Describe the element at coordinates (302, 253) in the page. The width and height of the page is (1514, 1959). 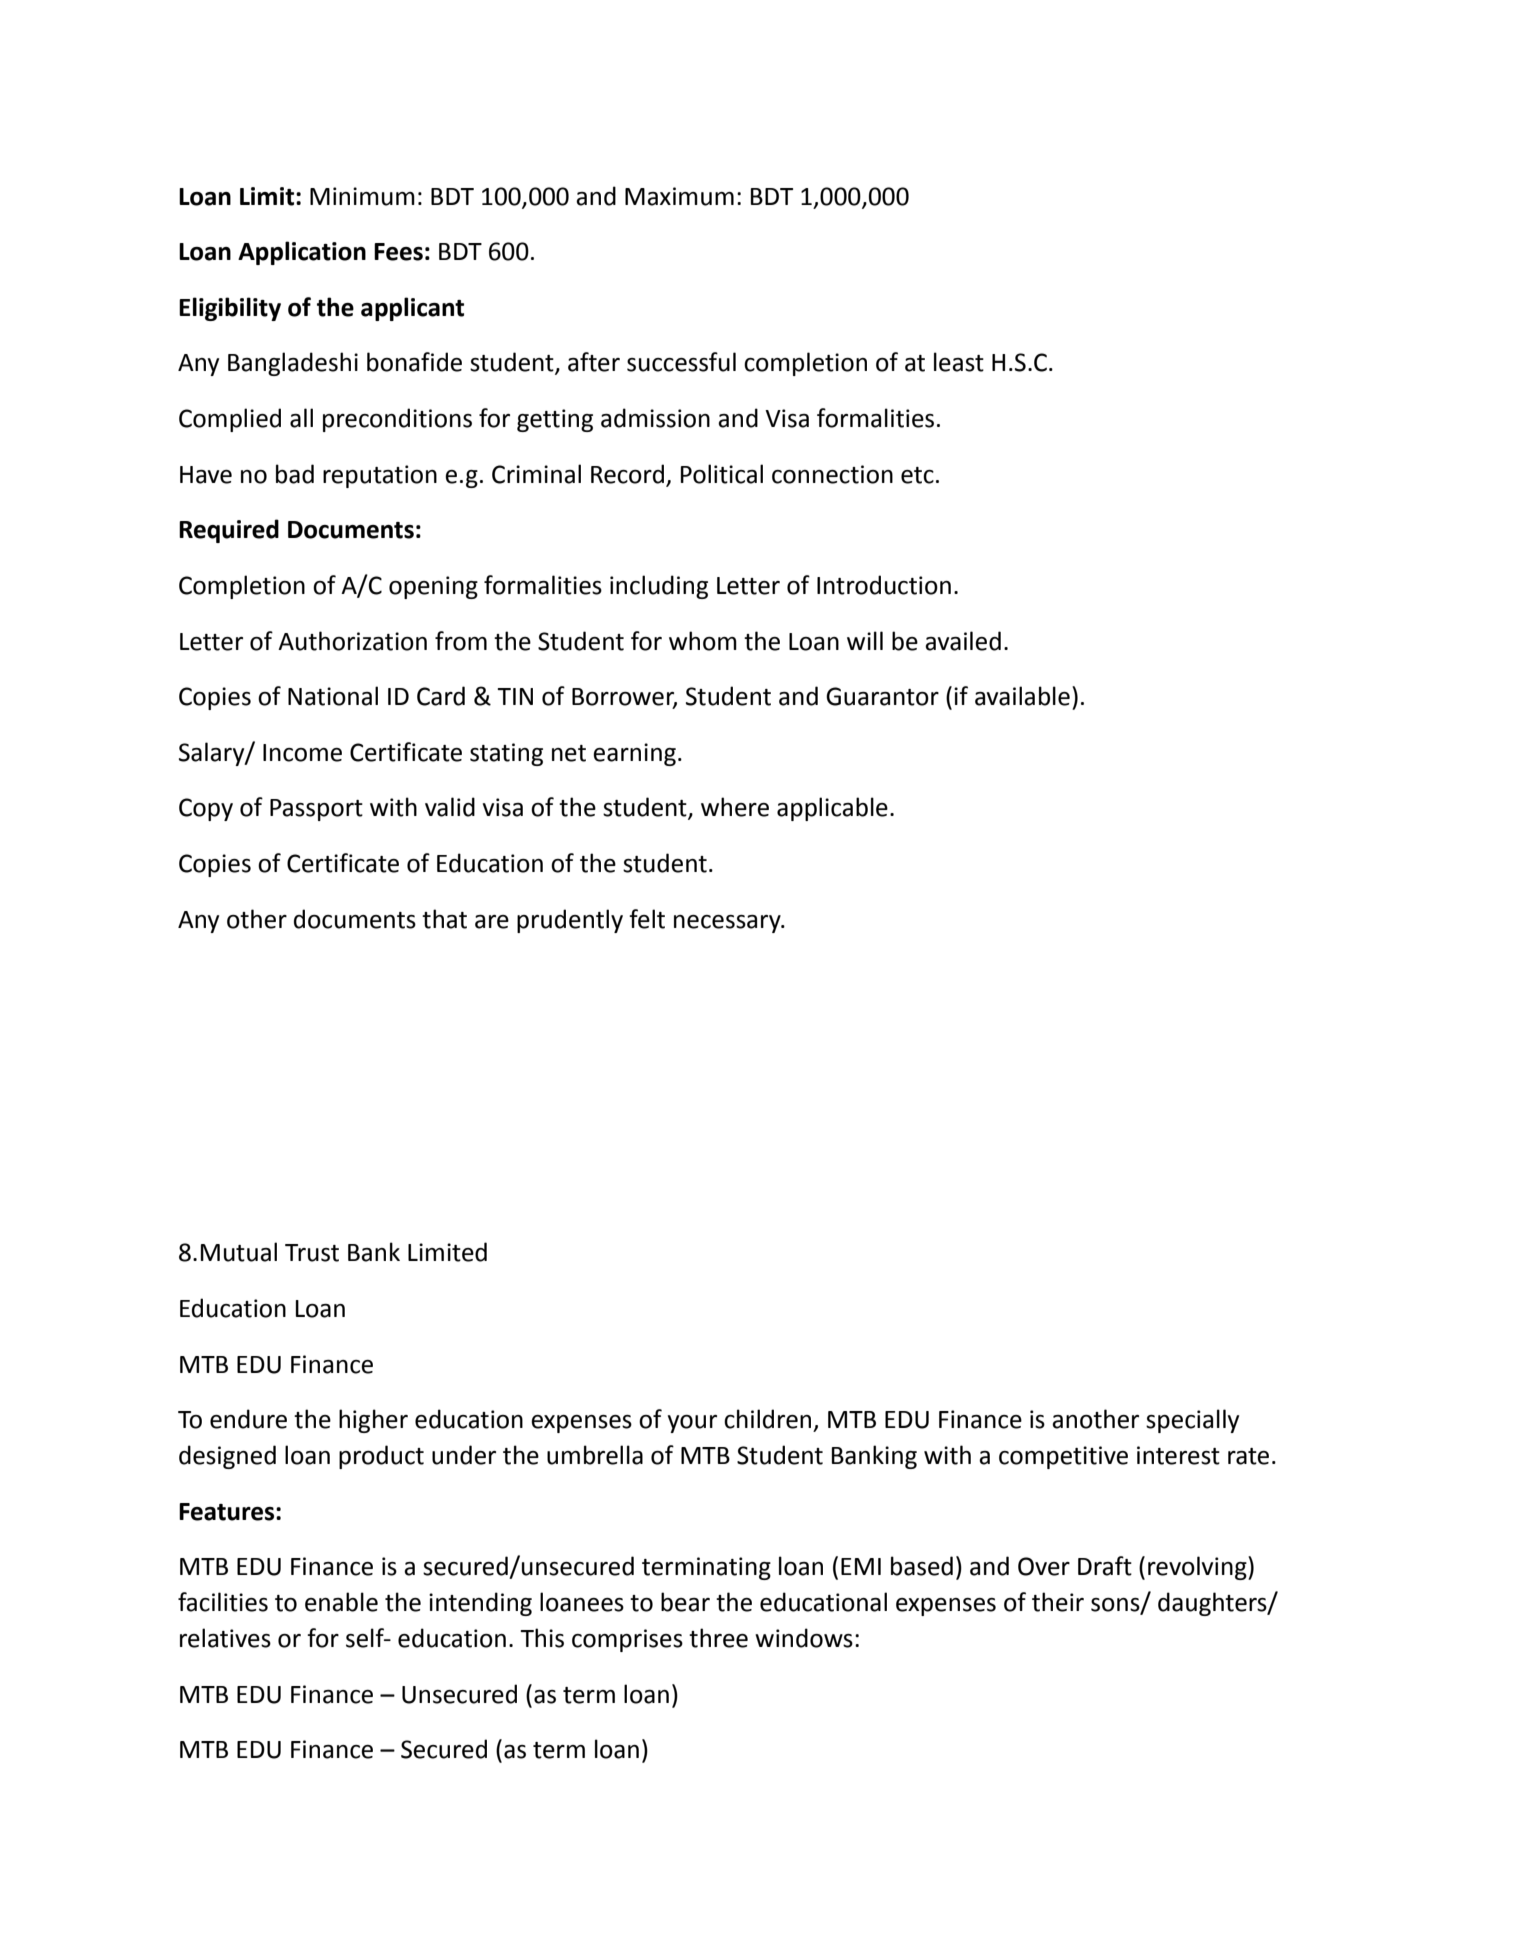
I see `Application` at that location.
